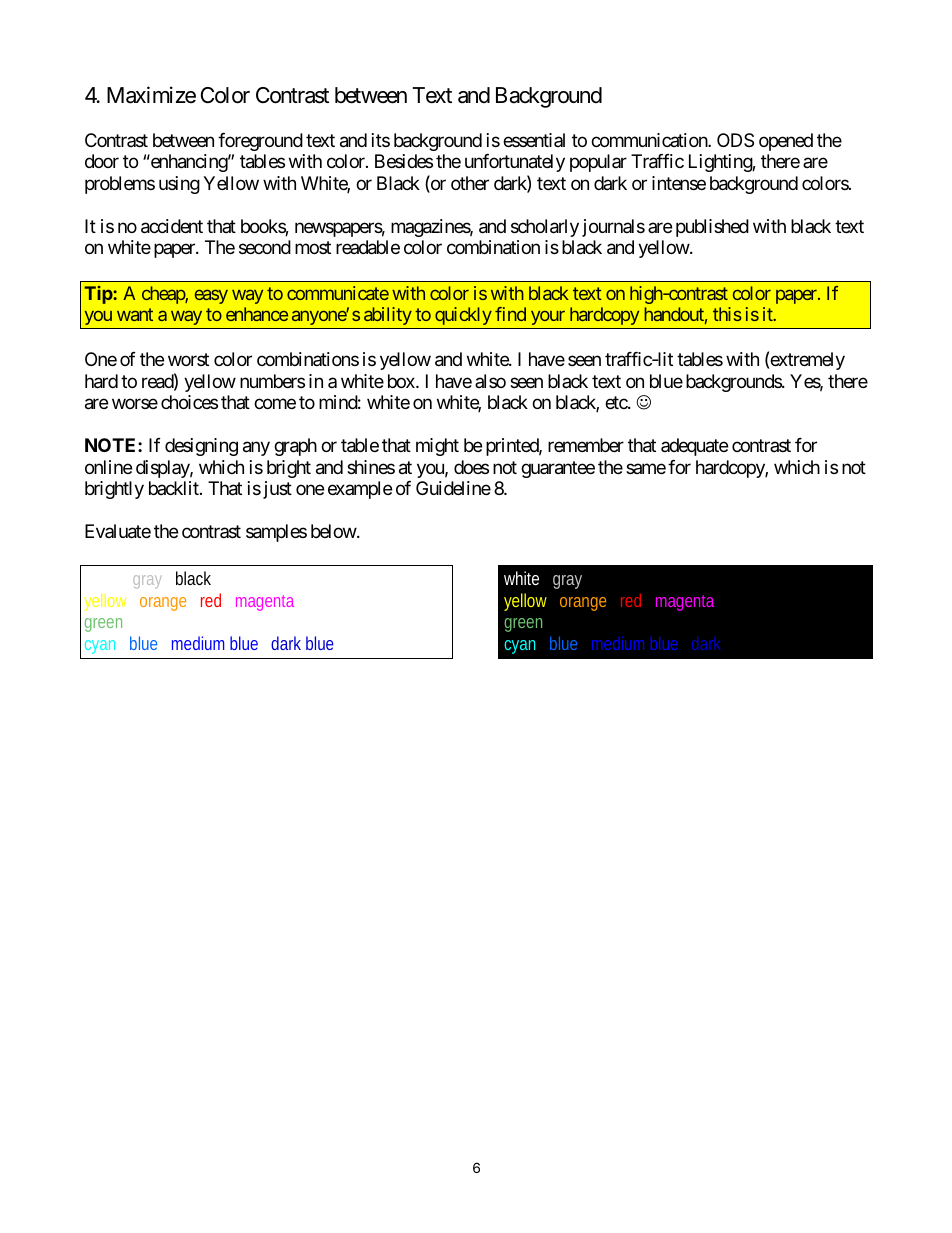 The width and height of the page is (952, 1233). I want to click on online, so click(108, 467).
